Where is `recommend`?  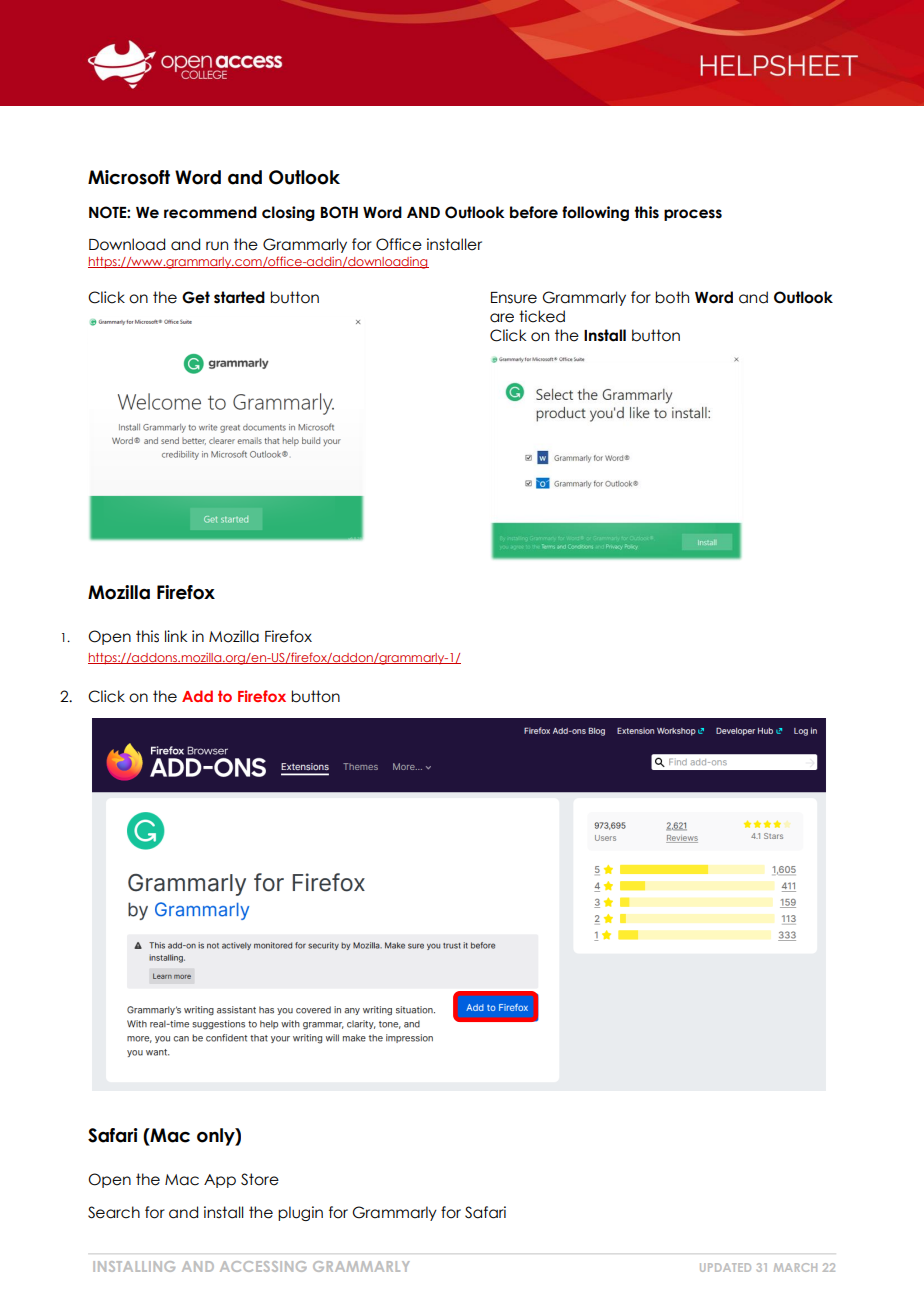
recommend is located at coordinates (210, 212).
